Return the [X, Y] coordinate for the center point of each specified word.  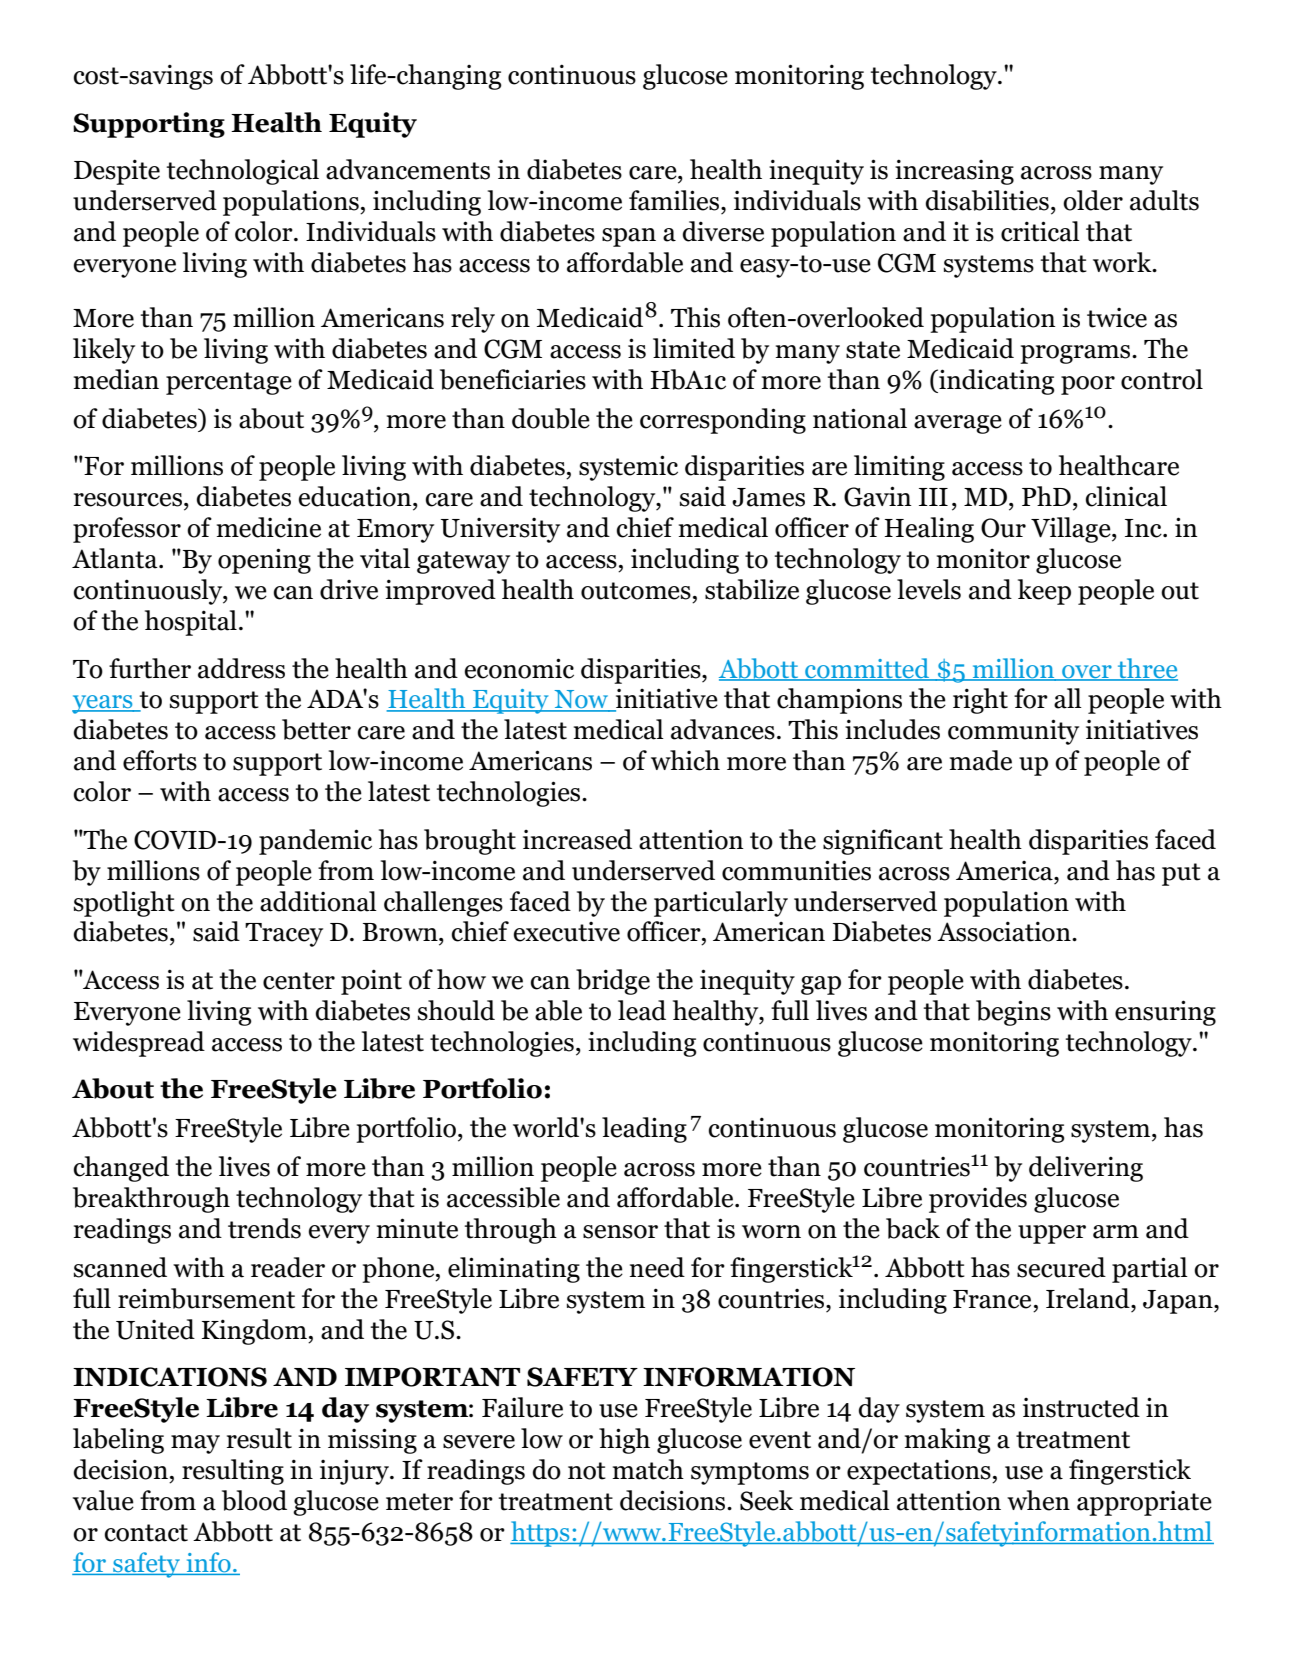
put [1181, 874]
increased [577, 839]
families [675, 200]
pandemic [315, 842]
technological [243, 172]
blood [254, 1500]
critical [1040, 231]
